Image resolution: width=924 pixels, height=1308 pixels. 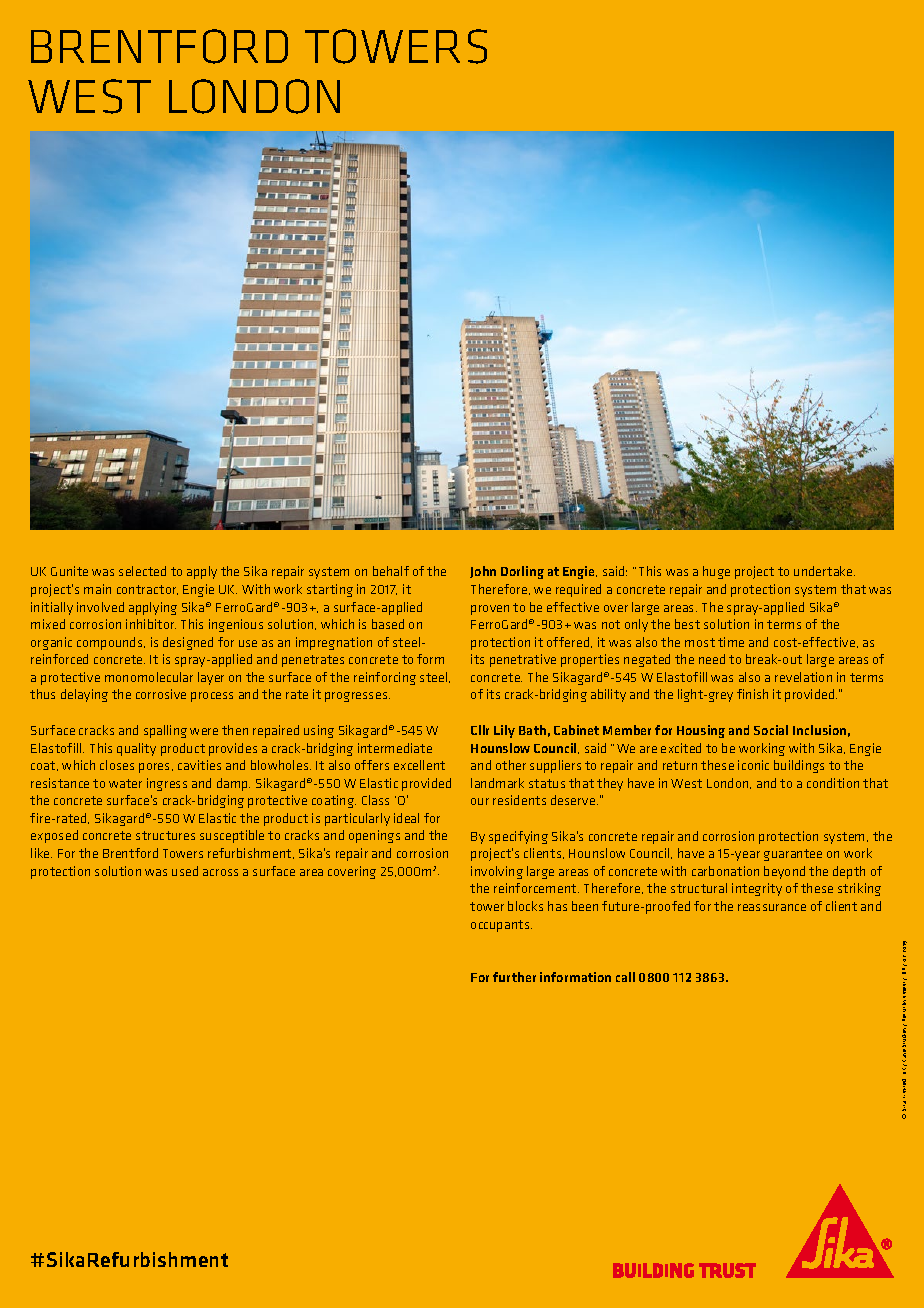 I want to click on further, so click(x=514, y=977).
